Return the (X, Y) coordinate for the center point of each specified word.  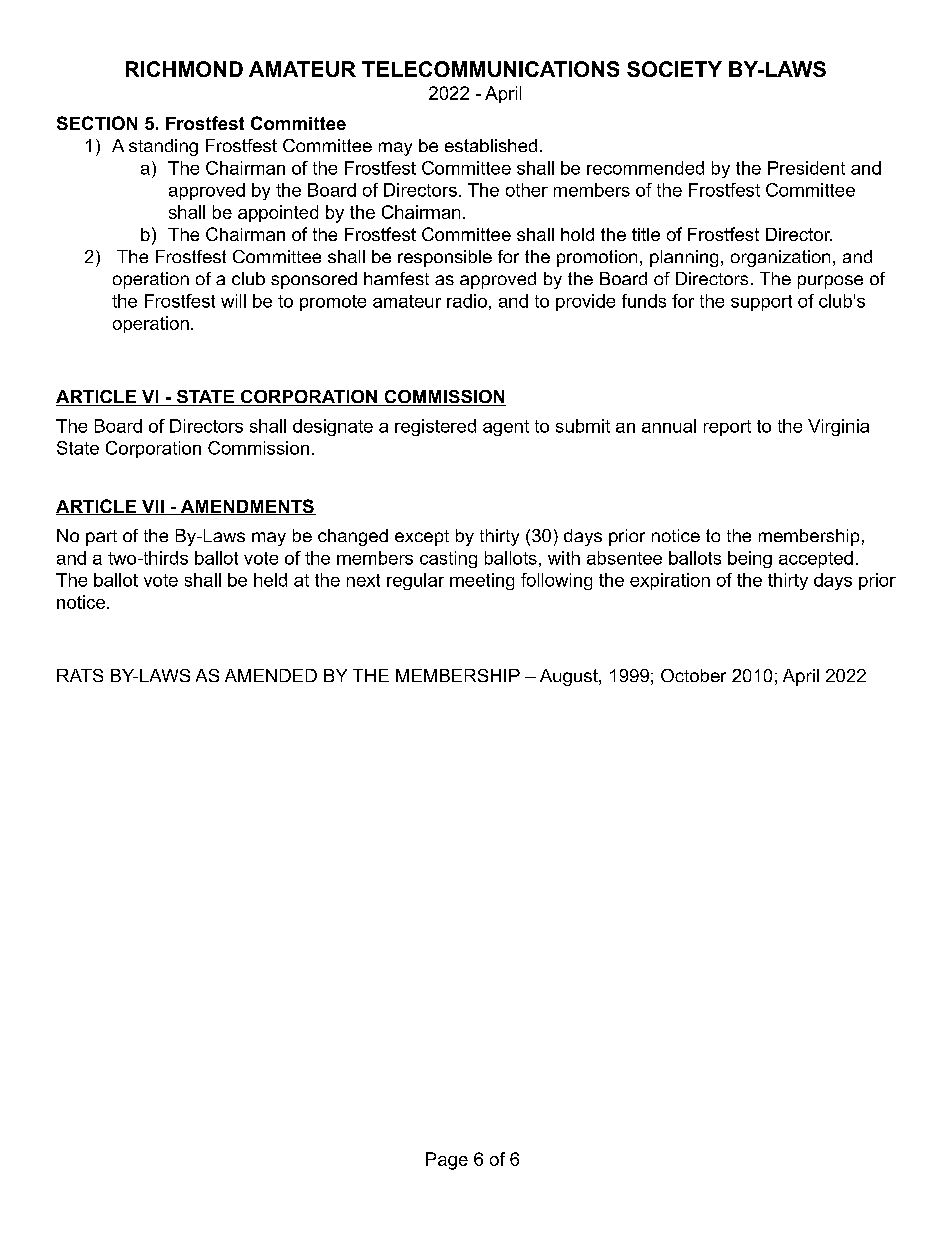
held (270, 580)
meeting (482, 581)
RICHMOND (184, 69)
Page (447, 1161)
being (750, 559)
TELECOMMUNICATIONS (490, 69)
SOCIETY (674, 69)
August (570, 677)
